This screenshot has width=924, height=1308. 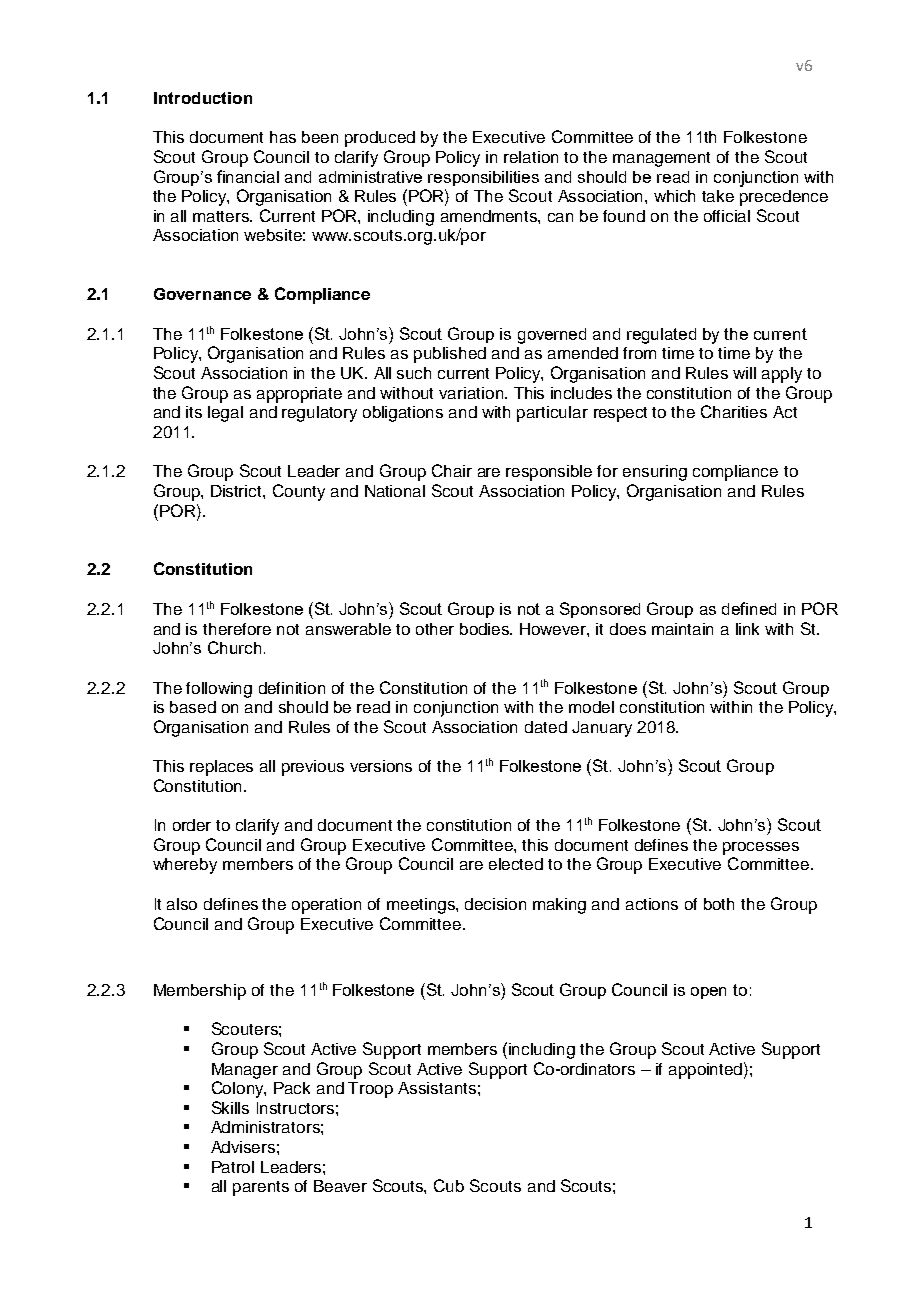 What do you see at coordinates (682, 629) in the screenshot?
I see `maintain` at bounding box center [682, 629].
